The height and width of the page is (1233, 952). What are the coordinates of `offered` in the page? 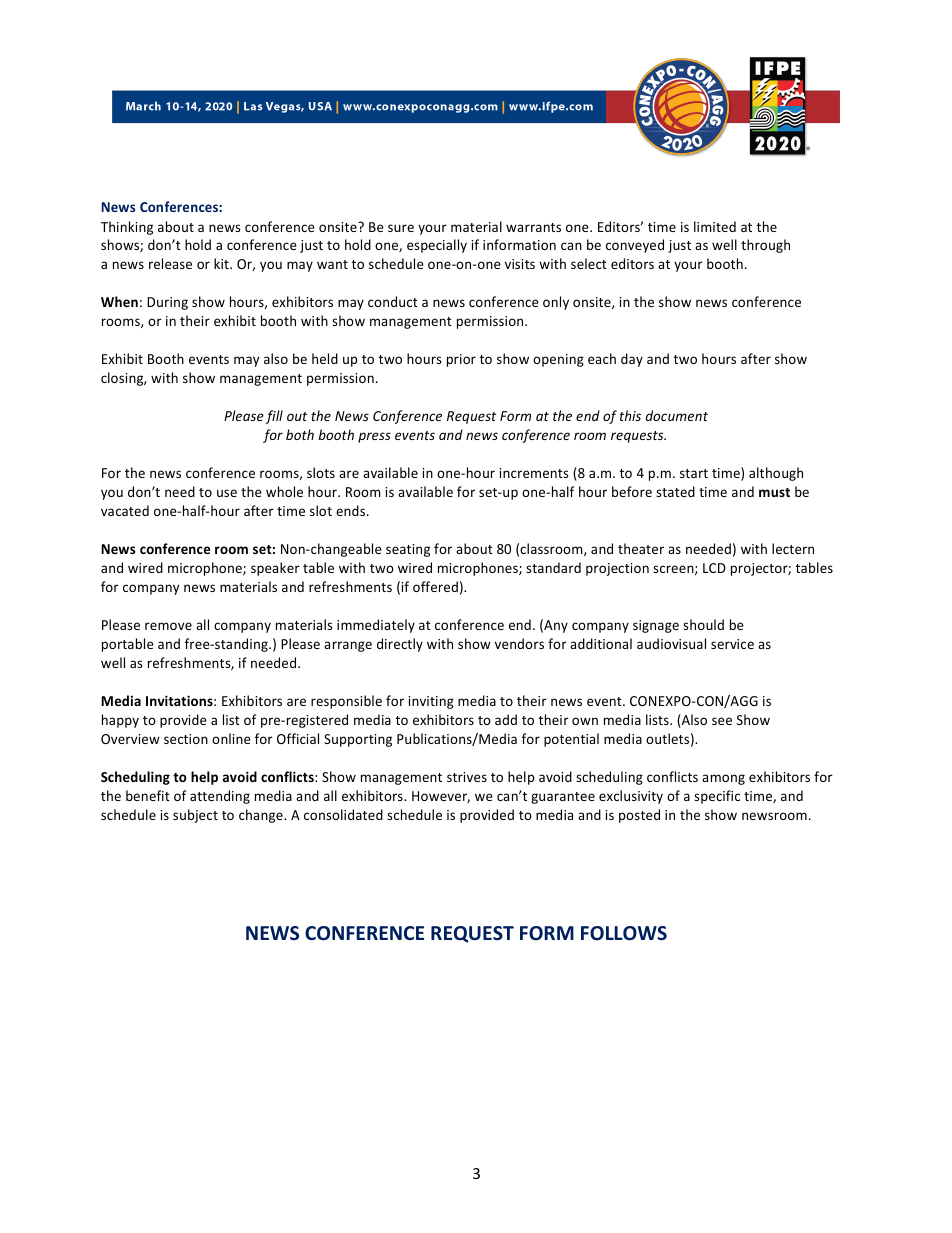 It's located at (435, 586).
